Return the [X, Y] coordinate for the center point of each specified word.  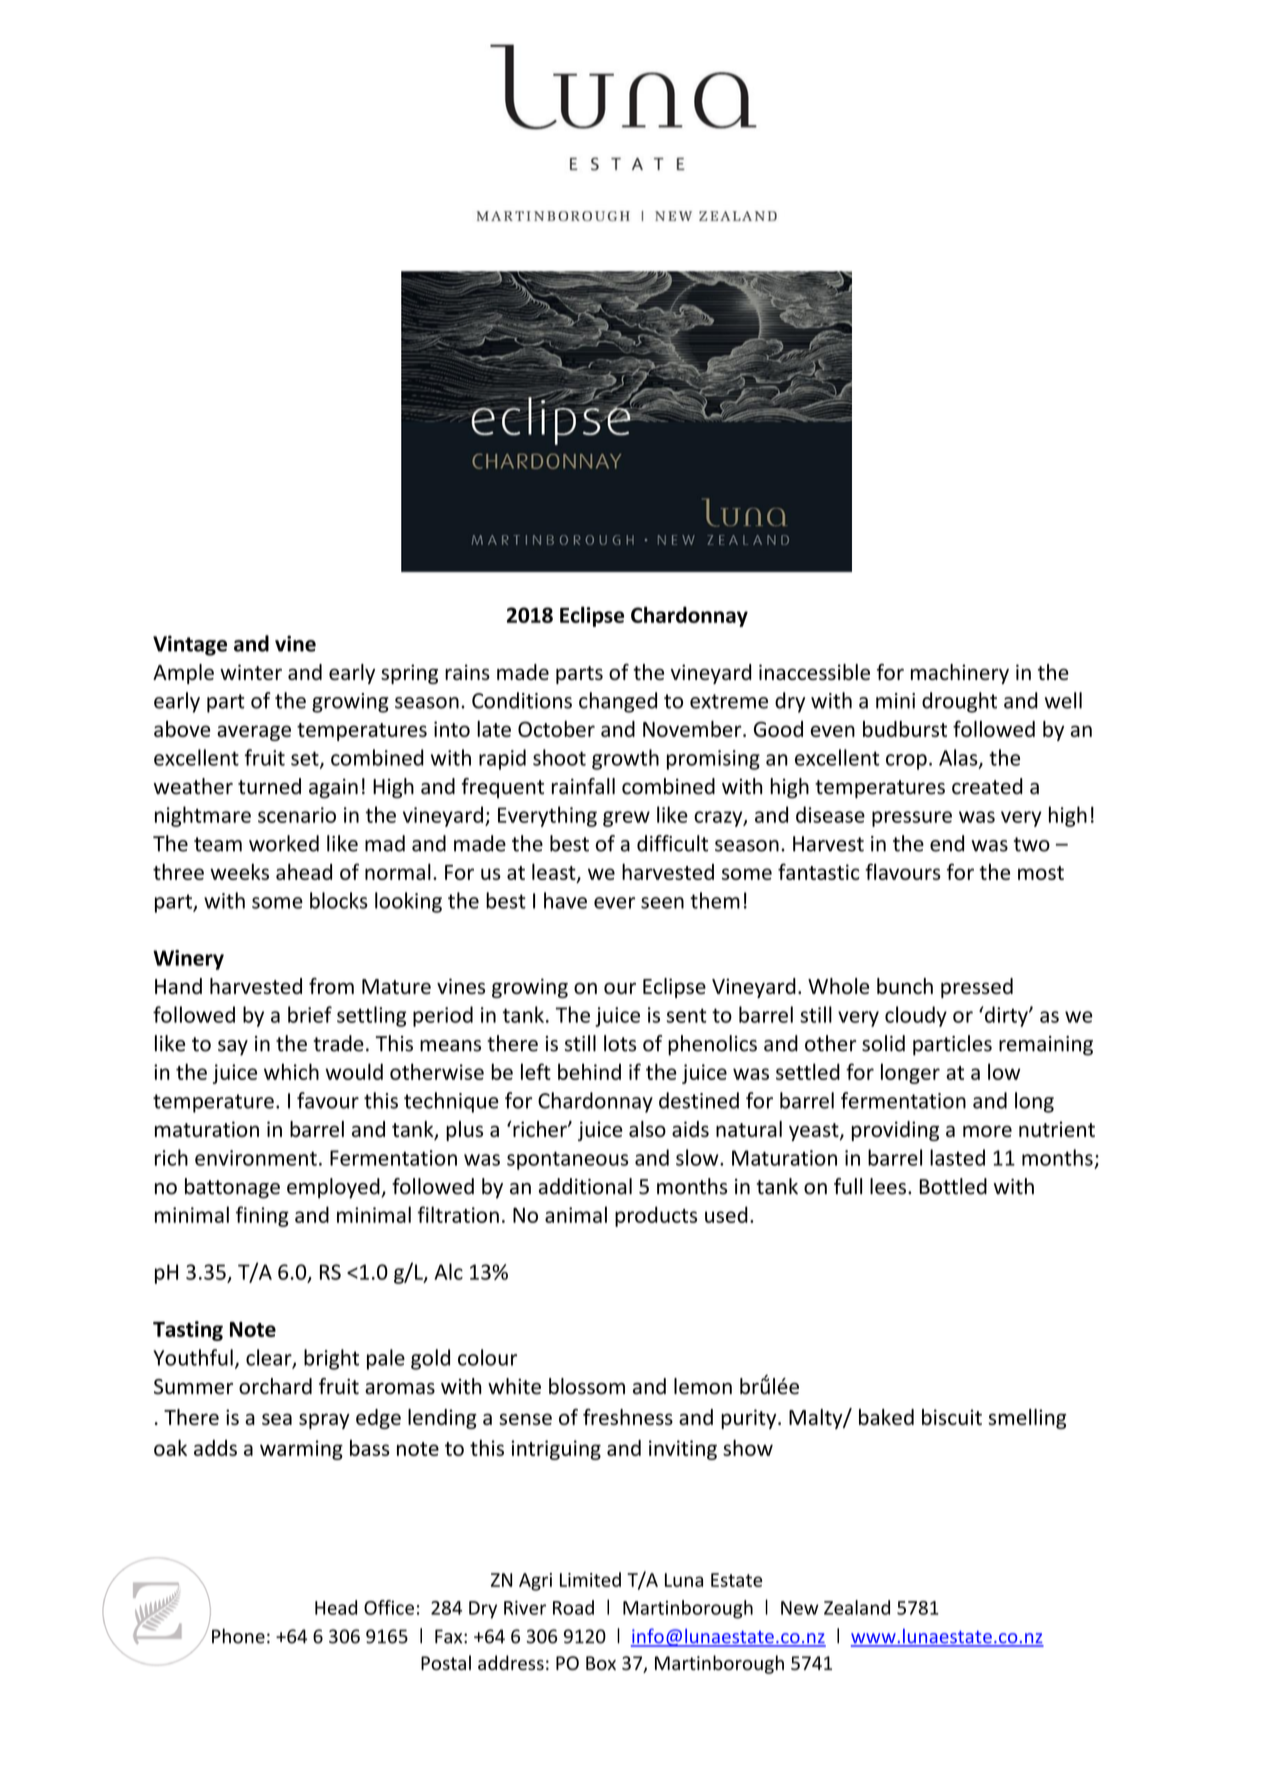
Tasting [188, 1331]
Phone [238, 1636]
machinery [960, 674]
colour [487, 1357]
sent [687, 1015]
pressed [977, 988]
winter [251, 672]
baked [886, 1417]
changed [618, 702]
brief [310, 1014]
